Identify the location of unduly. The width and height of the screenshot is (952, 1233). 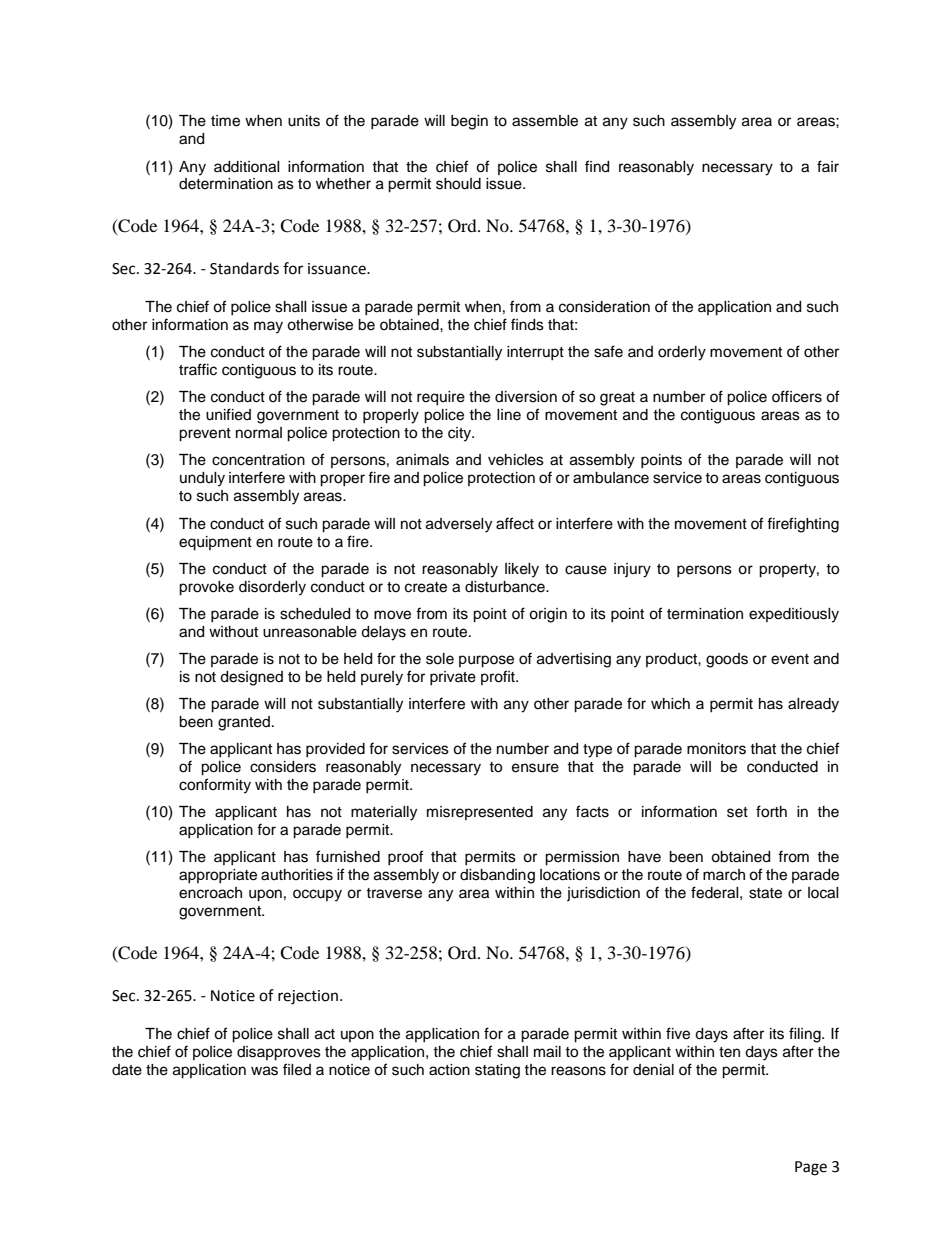
(202, 479).
